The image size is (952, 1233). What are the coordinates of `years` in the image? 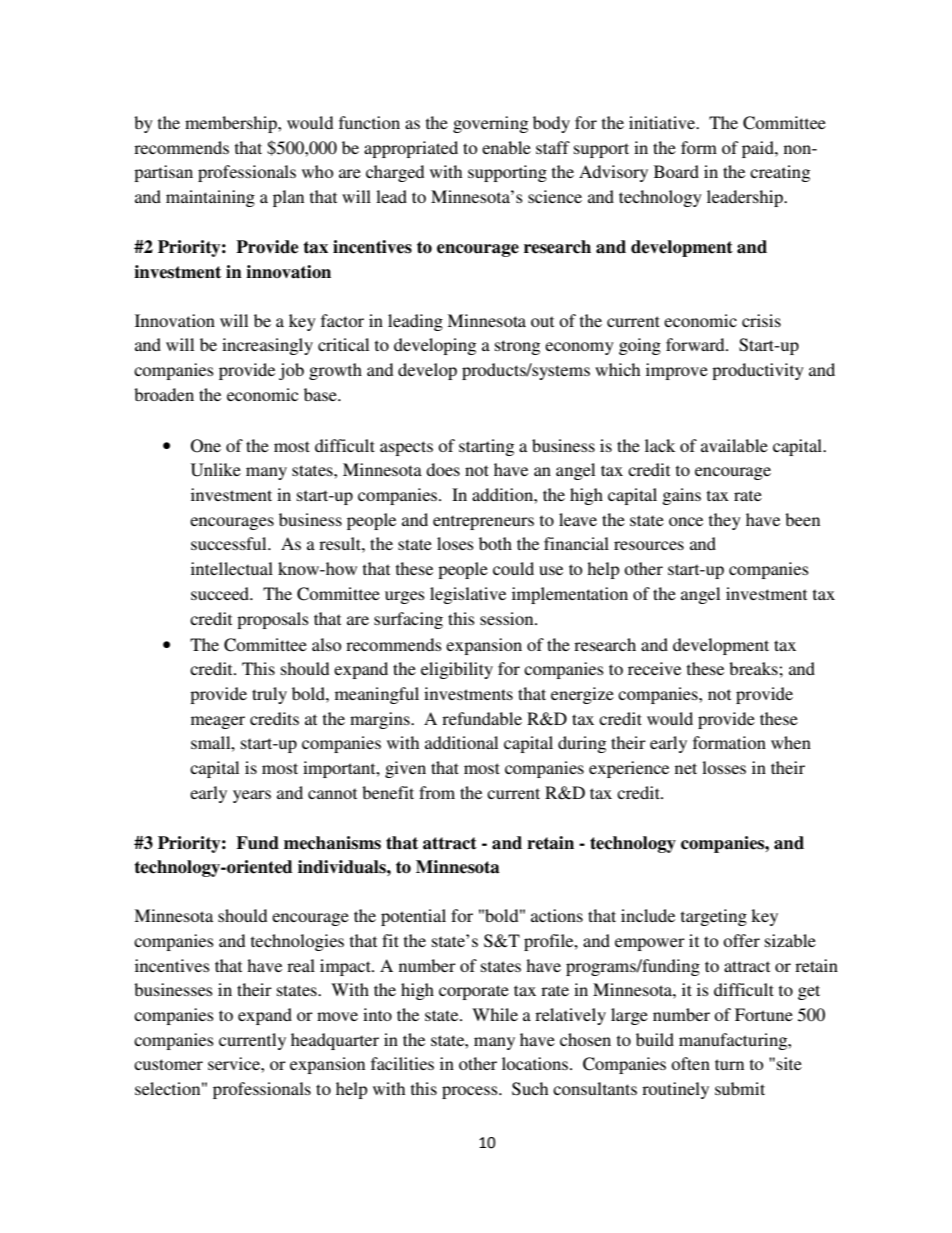 It's located at (252, 796).
